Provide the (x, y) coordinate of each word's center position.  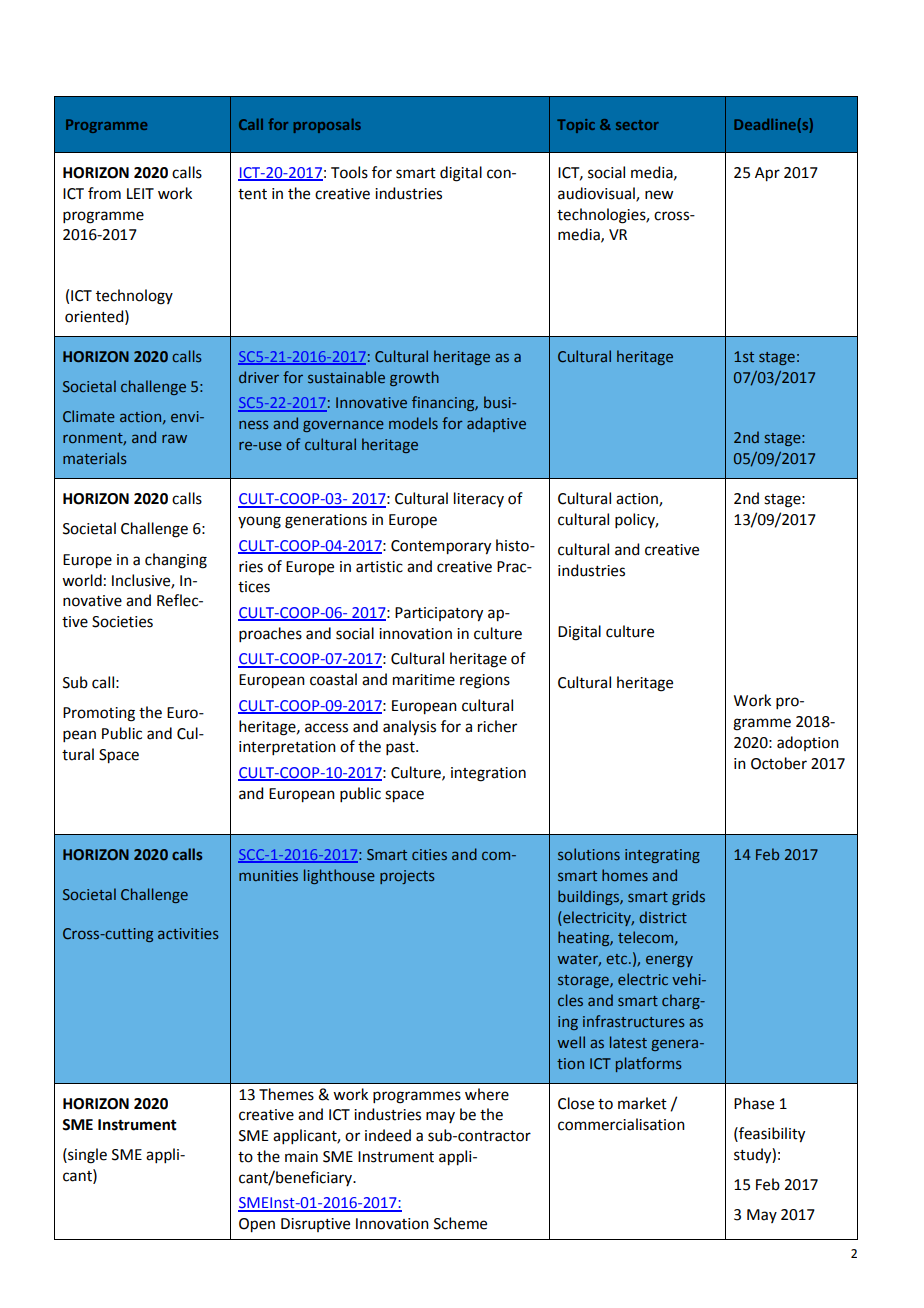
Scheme (460, 1223)
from (104, 193)
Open (257, 1225)
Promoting (99, 714)
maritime (424, 680)
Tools (349, 172)
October (779, 763)
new (659, 195)
